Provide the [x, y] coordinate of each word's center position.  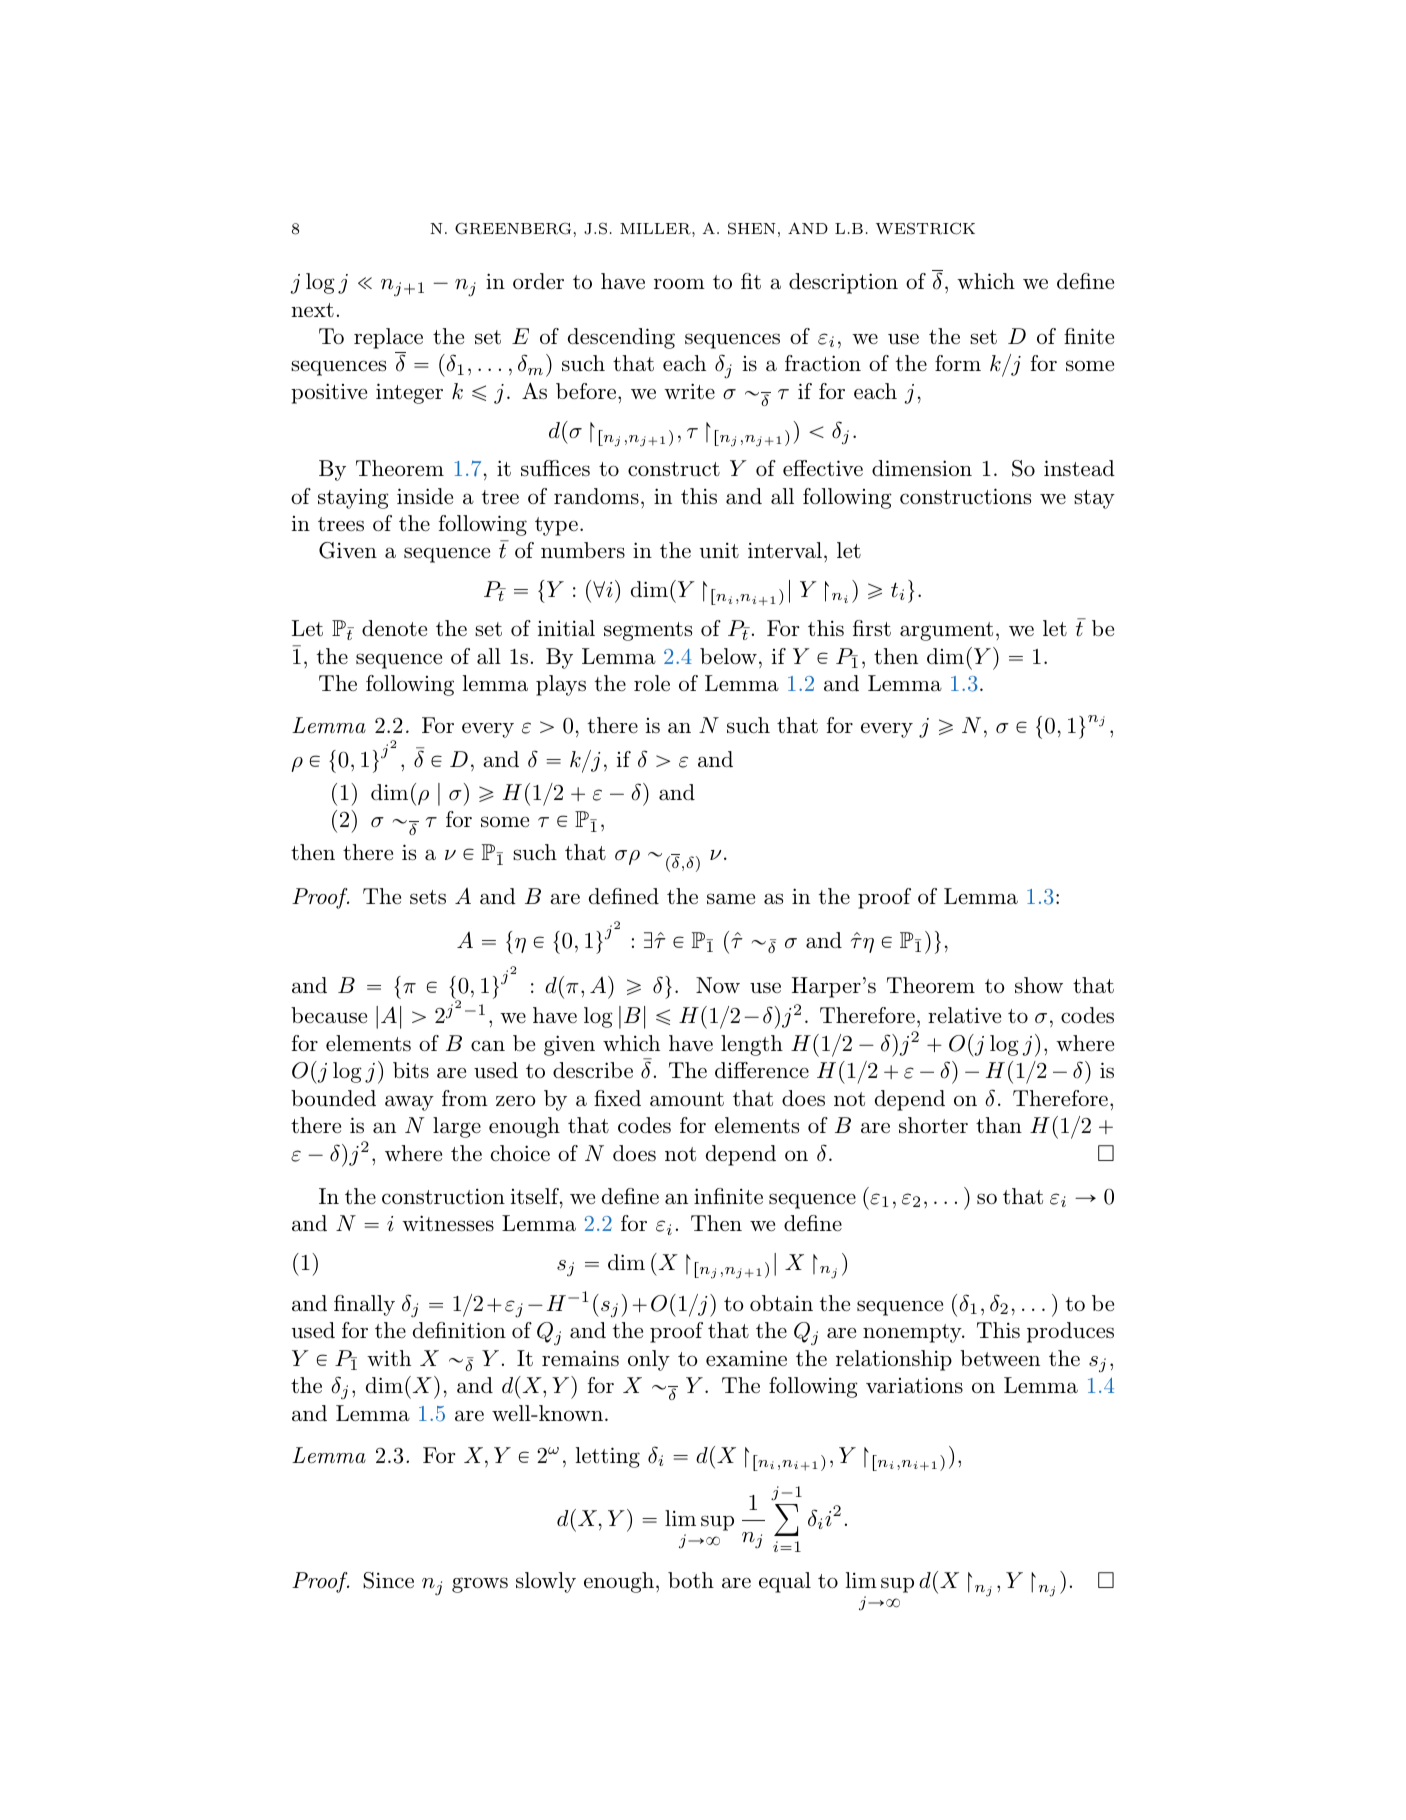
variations [914, 1385]
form [958, 363]
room [679, 283]
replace [388, 338]
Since [388, 1580]
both [691, 1580]
